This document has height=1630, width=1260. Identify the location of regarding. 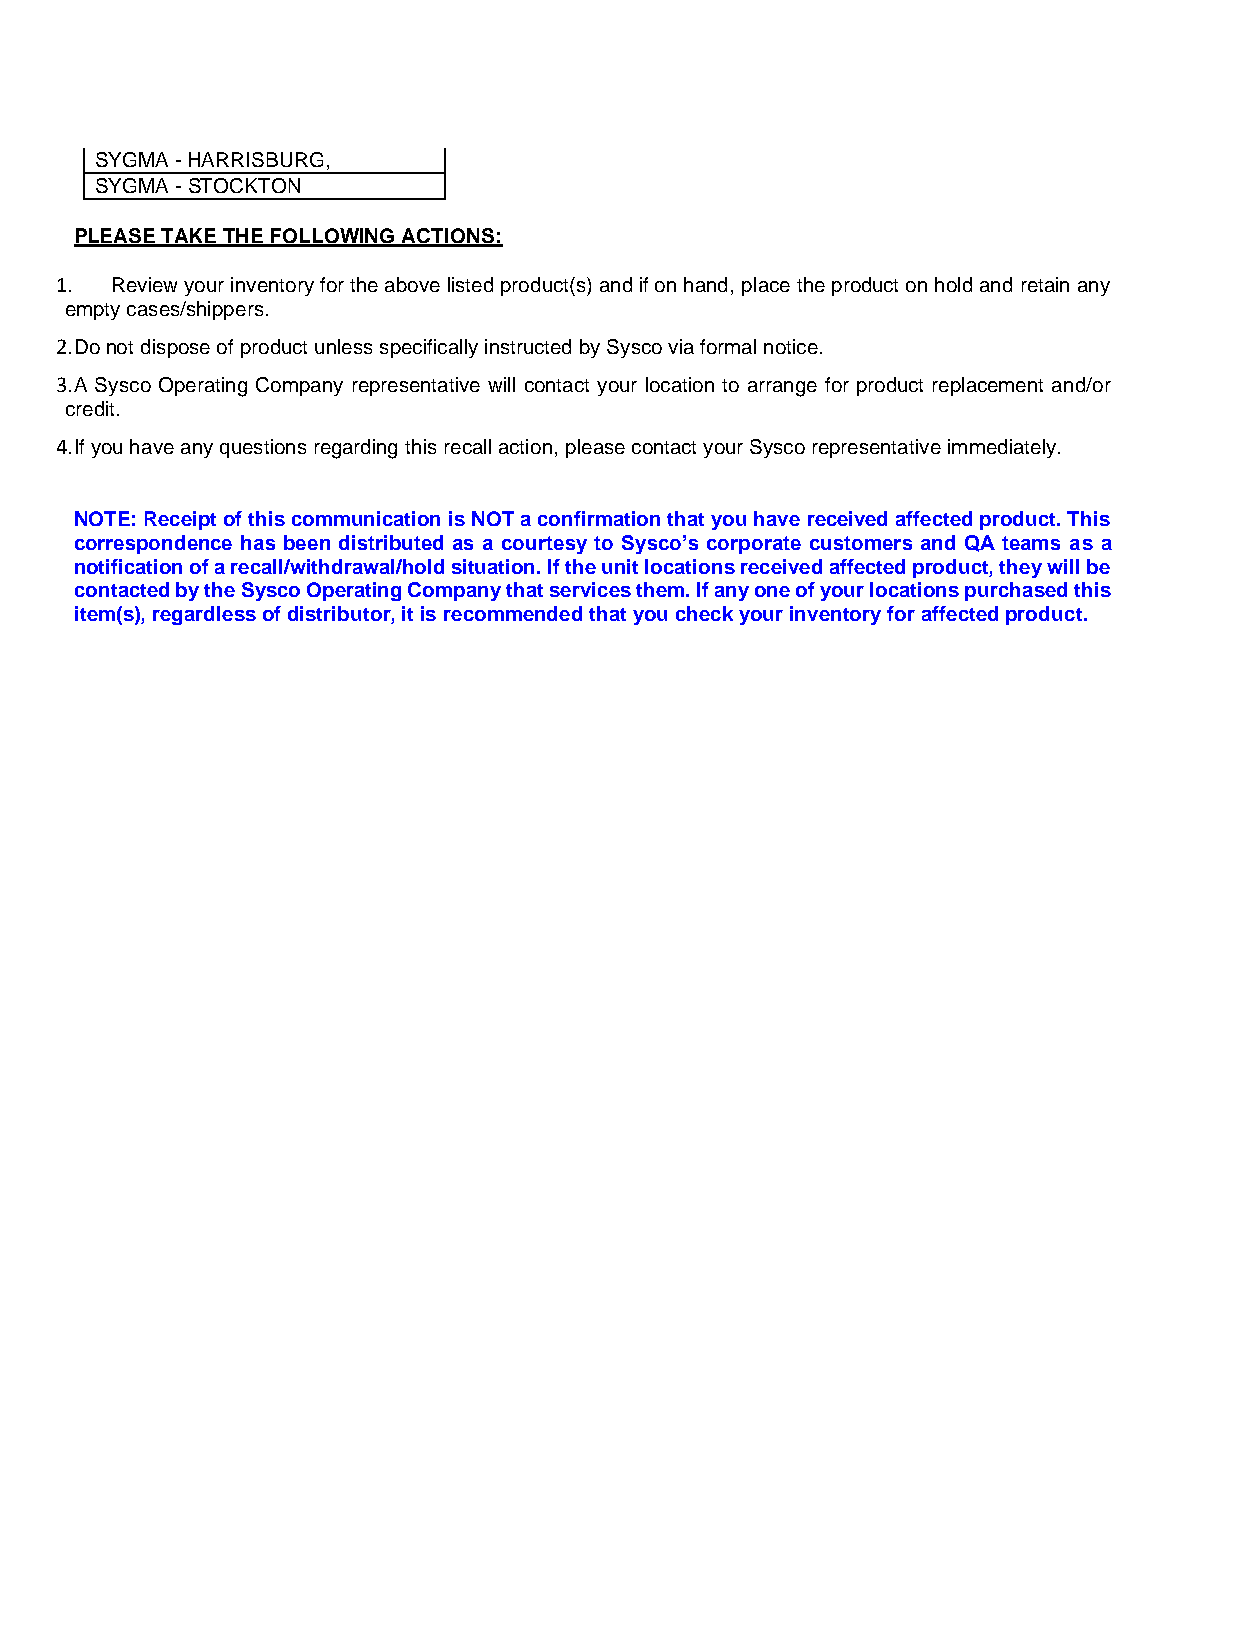
(356, 449).
